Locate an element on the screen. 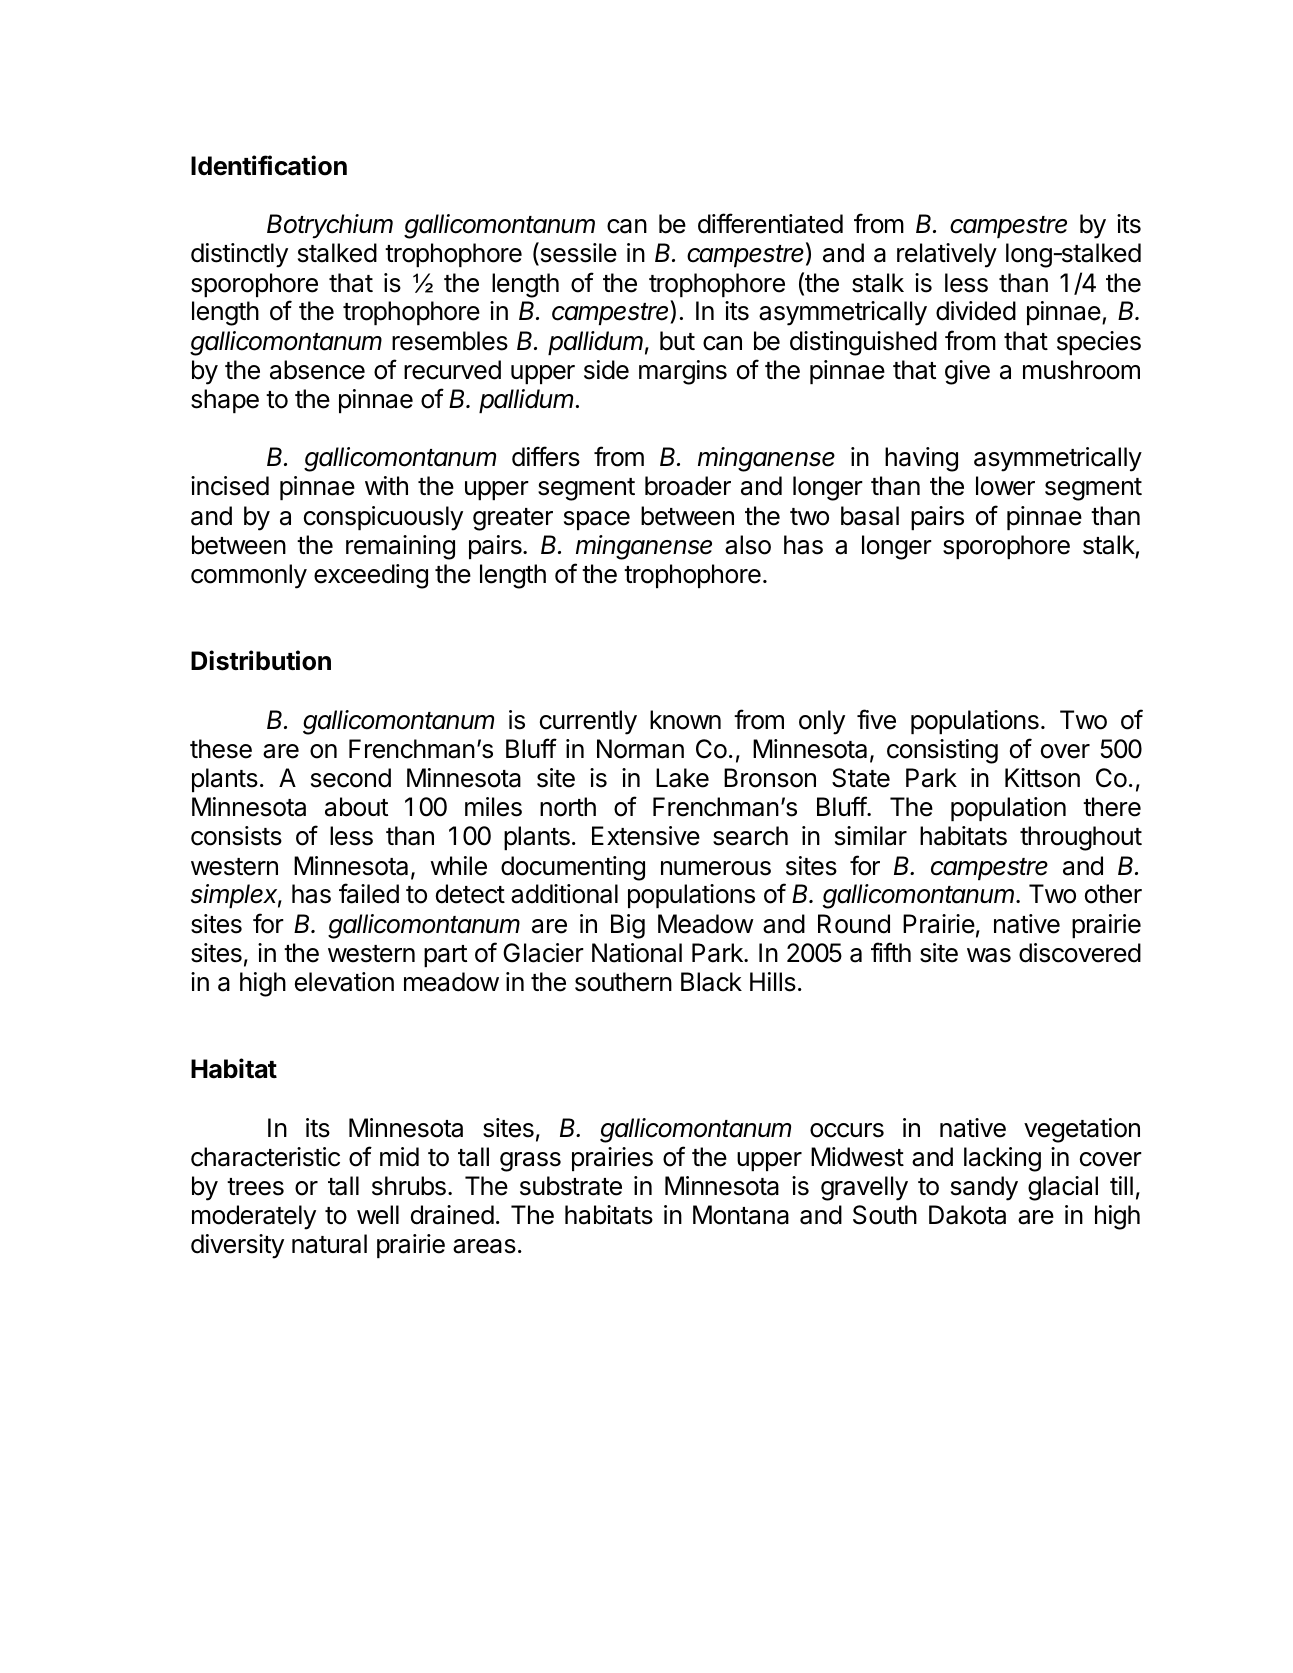 The image size is (1293, 1673). relatively is located at coordinates (947, 255).
